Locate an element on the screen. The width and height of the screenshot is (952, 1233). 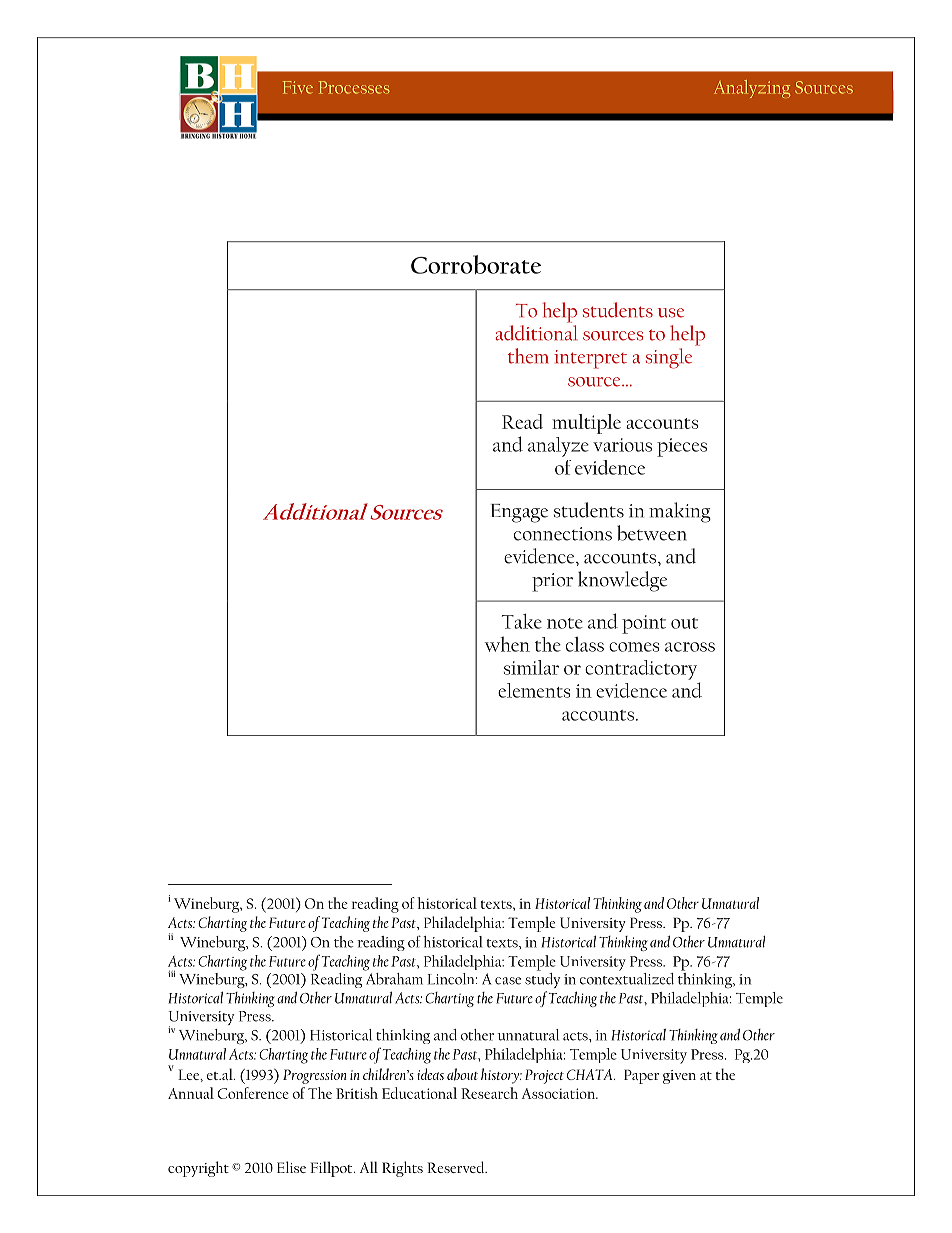
contextualized is located at coordinates (627, 977).
